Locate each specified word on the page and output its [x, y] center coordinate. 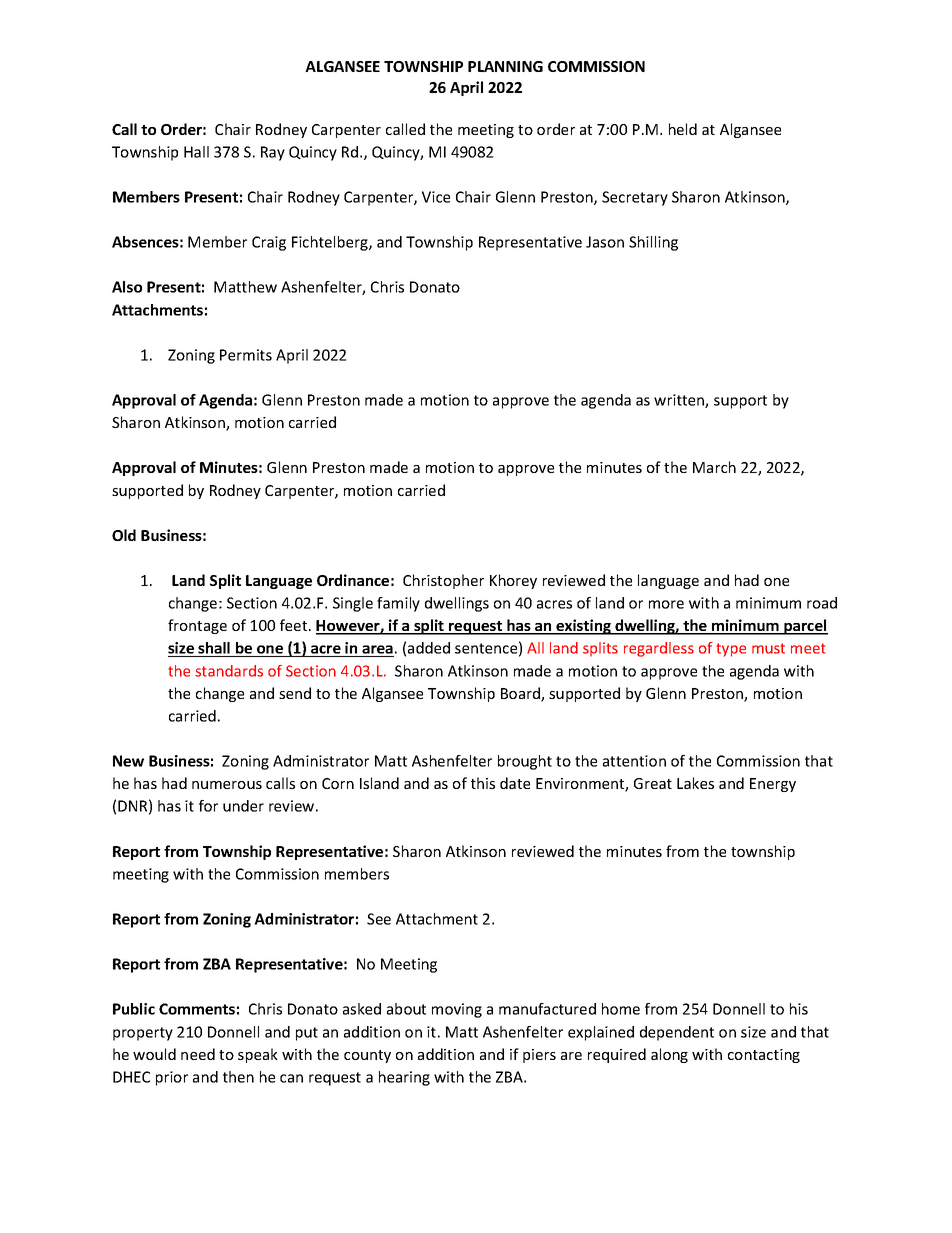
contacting [764, 1056]
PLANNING [505, 66]
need [198, 1054]
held [683, 129]
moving [457, 1010]
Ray [273, 153]
